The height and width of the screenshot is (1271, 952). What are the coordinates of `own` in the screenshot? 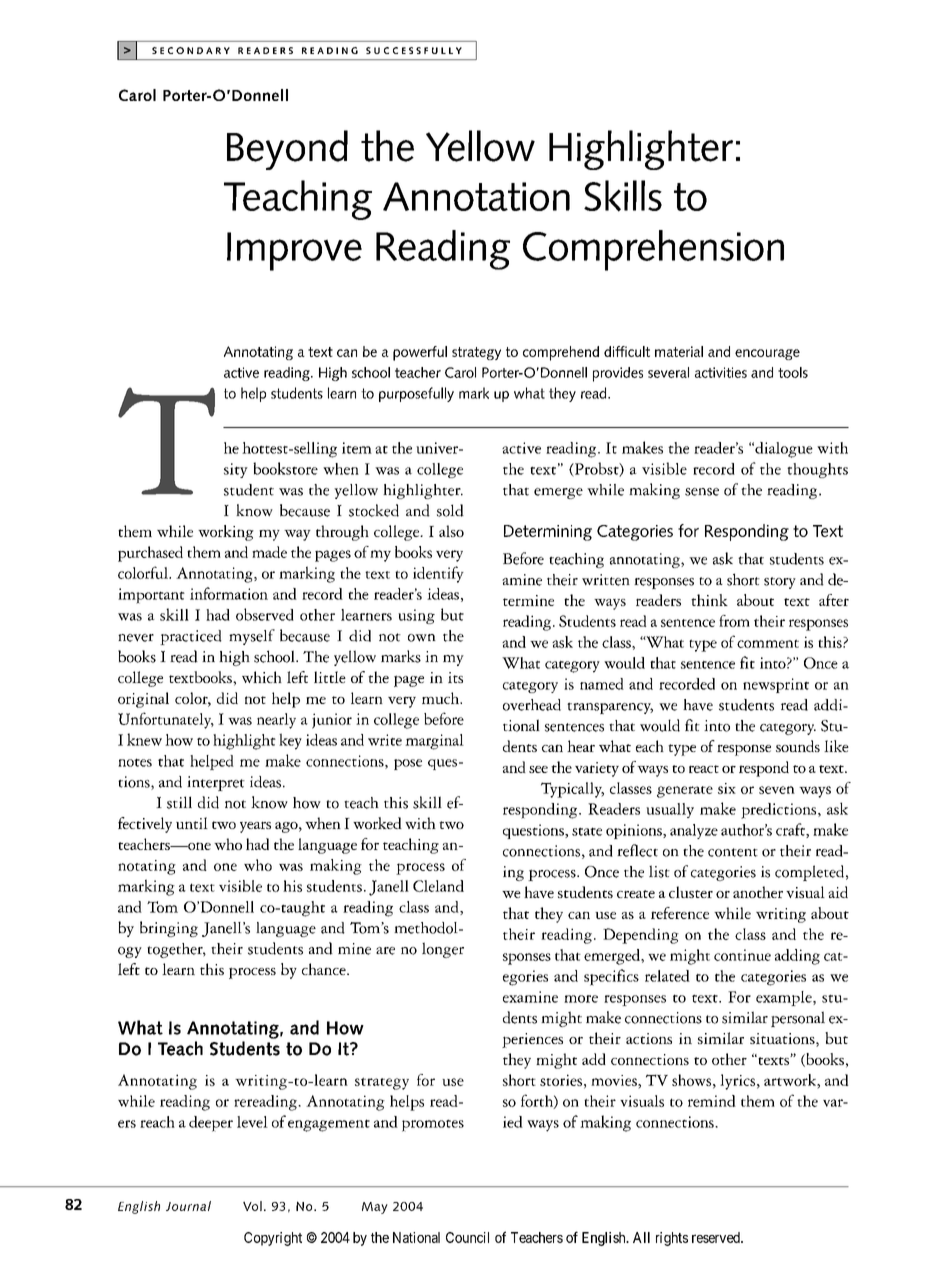 It's located at (422, 638).
